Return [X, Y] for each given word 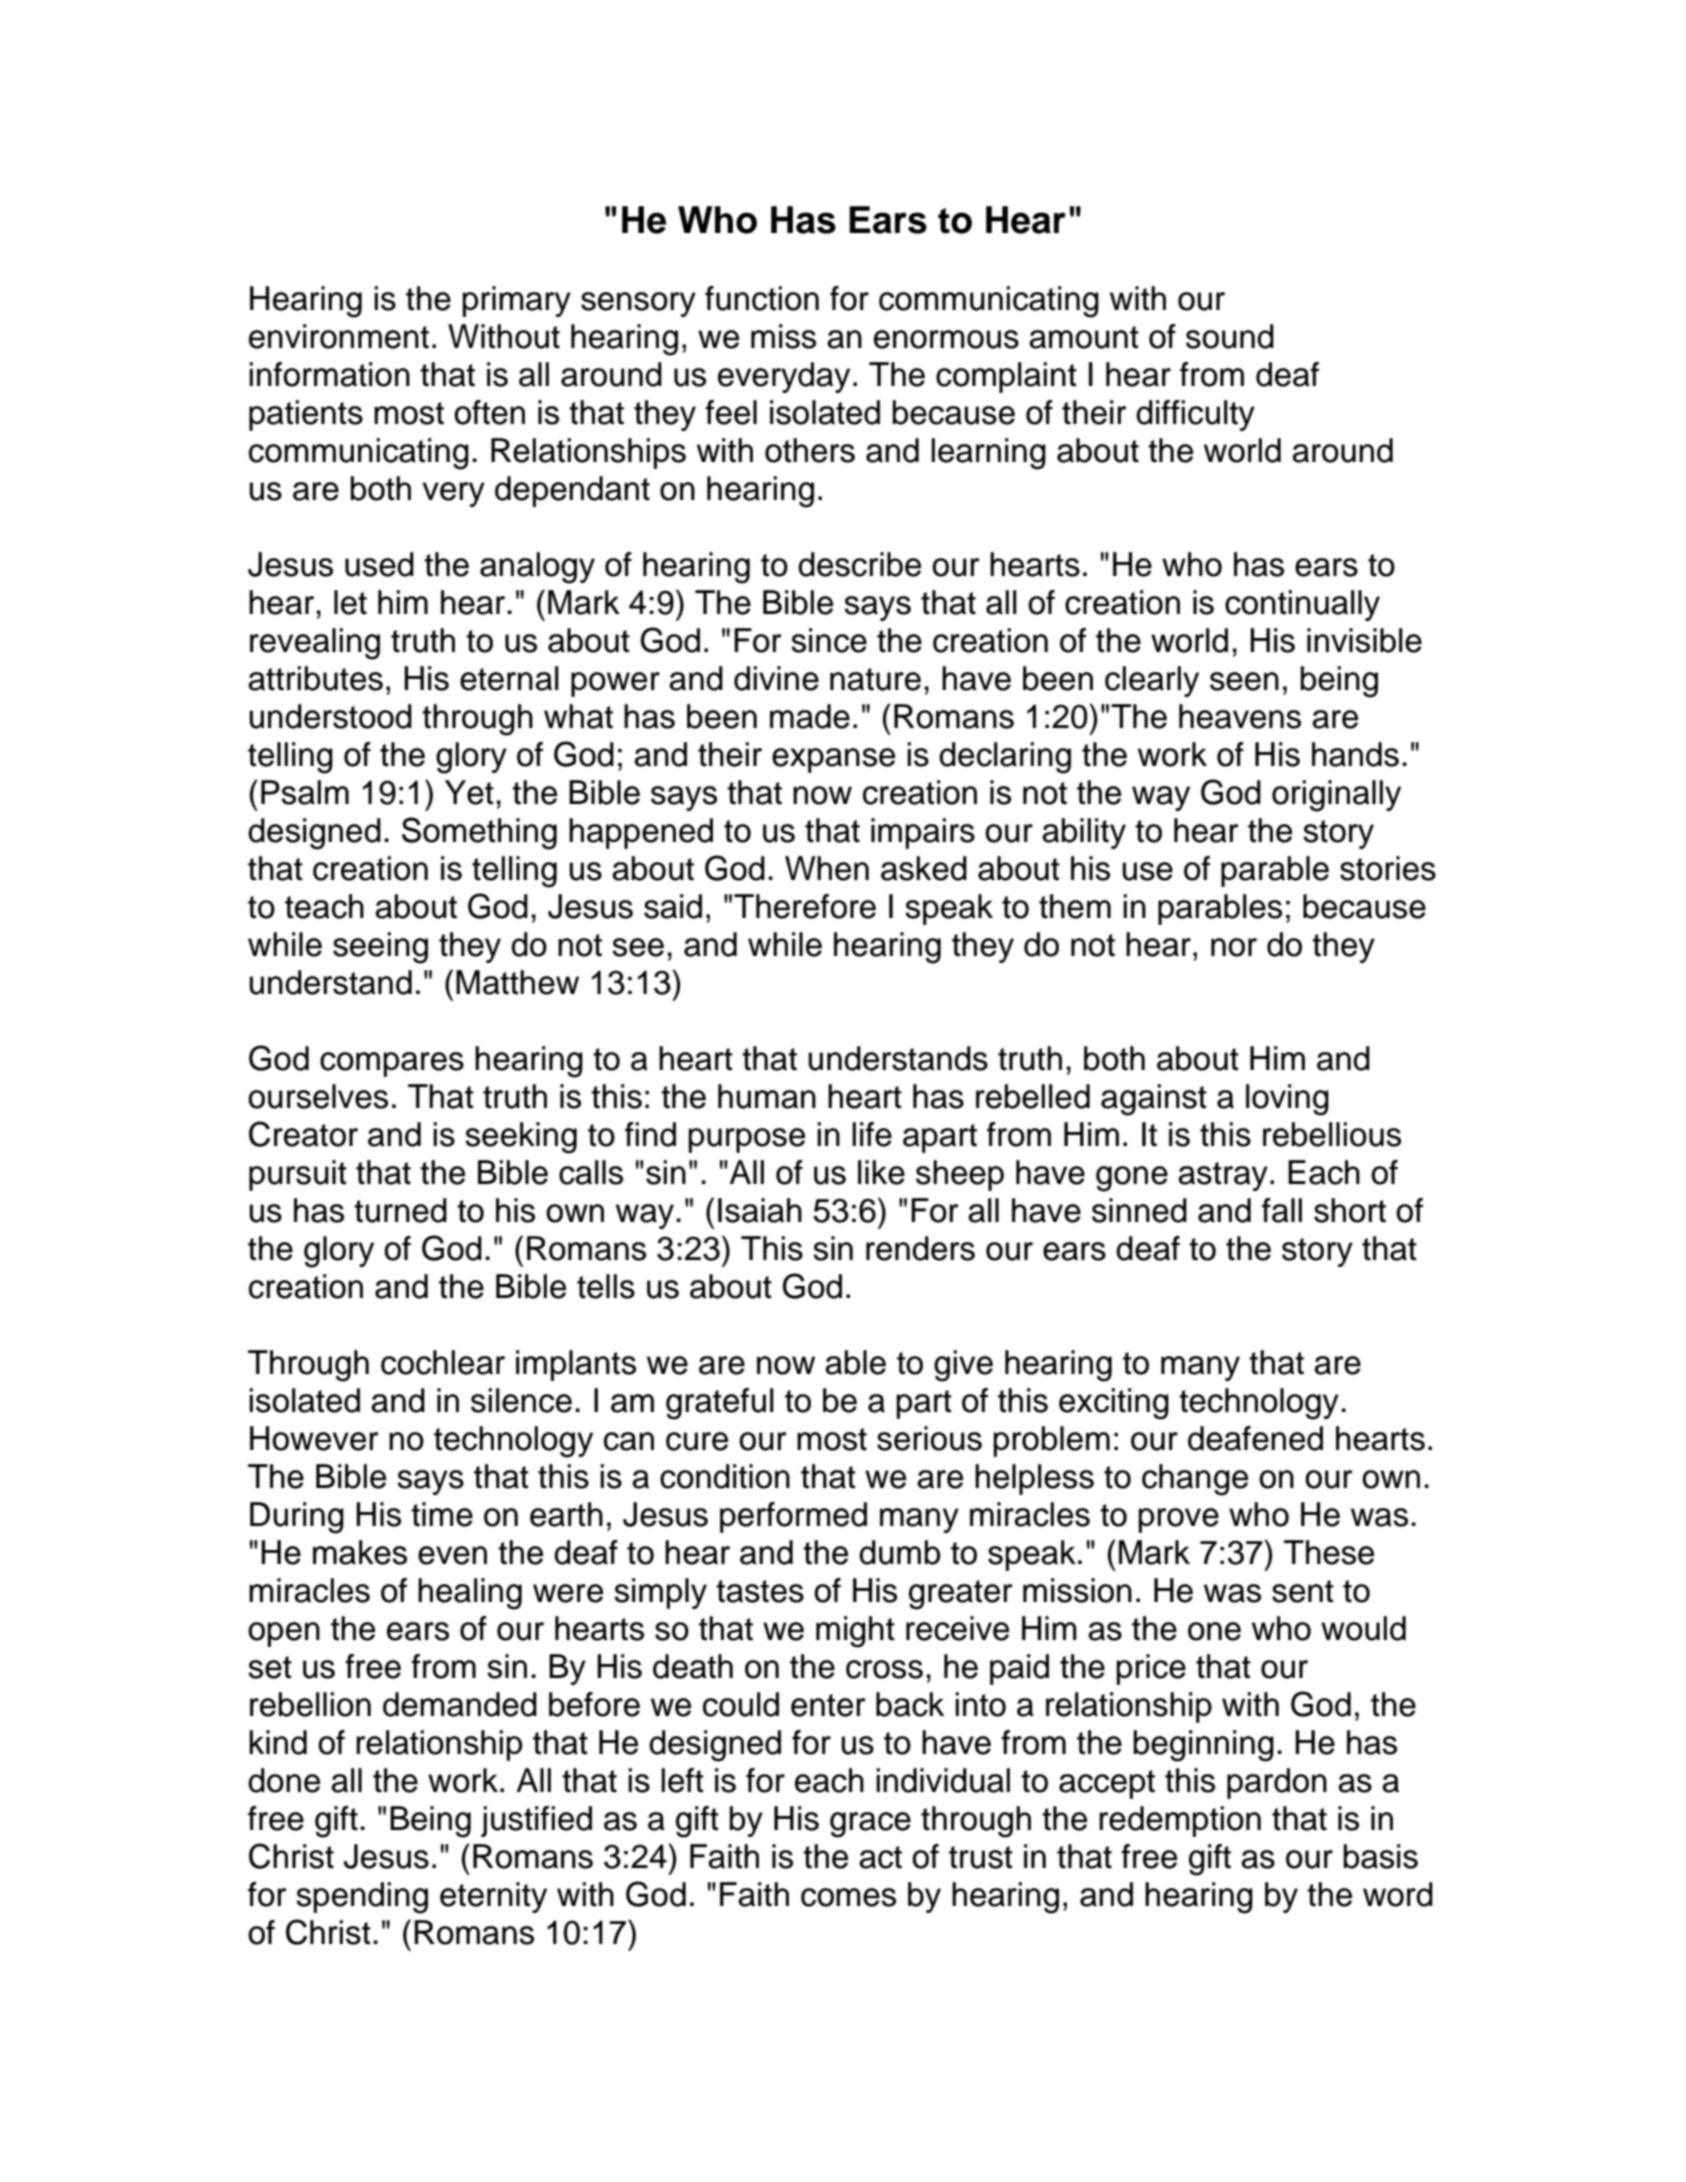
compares [392, 1064]
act [880, 1857]
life [872, 1134]
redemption [1180, 1821]
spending [362, 1898]
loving [1287, 1100]
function [762, 298]
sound [1230, 336]
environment [339, 336]
